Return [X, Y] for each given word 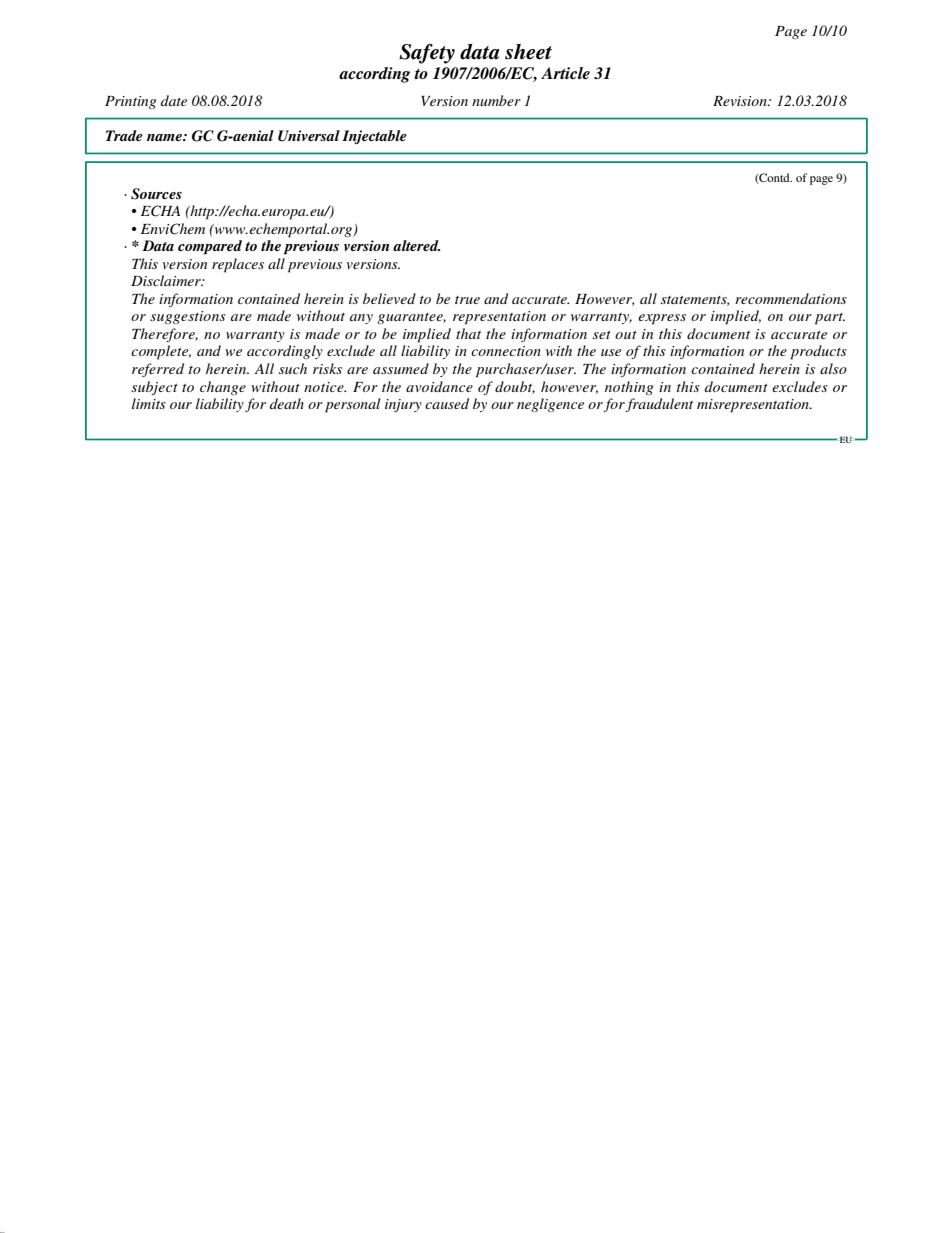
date [174, 100]
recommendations [791, 298]
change [223, 388]
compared [210, 247]
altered [416, 245]
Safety [427, 53]
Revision [741, 101]
